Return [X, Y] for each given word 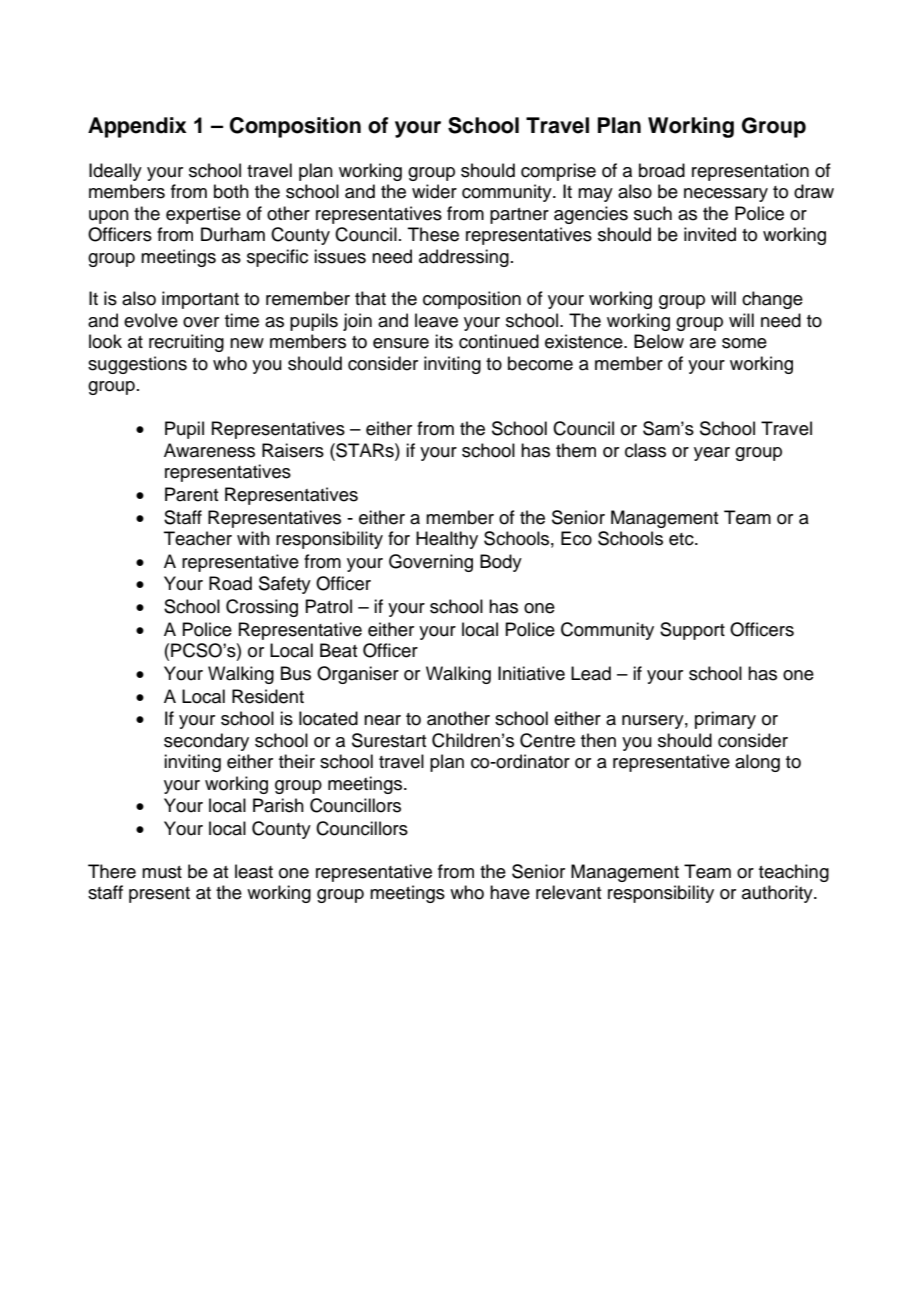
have [510, 892]
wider [434, 191]
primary [725, 720]
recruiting [186, 343]
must [162, 872]
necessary [726, 195]
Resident [268, 696]
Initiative [531, 673]
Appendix [137, 127]
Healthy [447, 540]
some [744, 343]
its [444, 341]
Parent [191, 494]
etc [682, 539]
